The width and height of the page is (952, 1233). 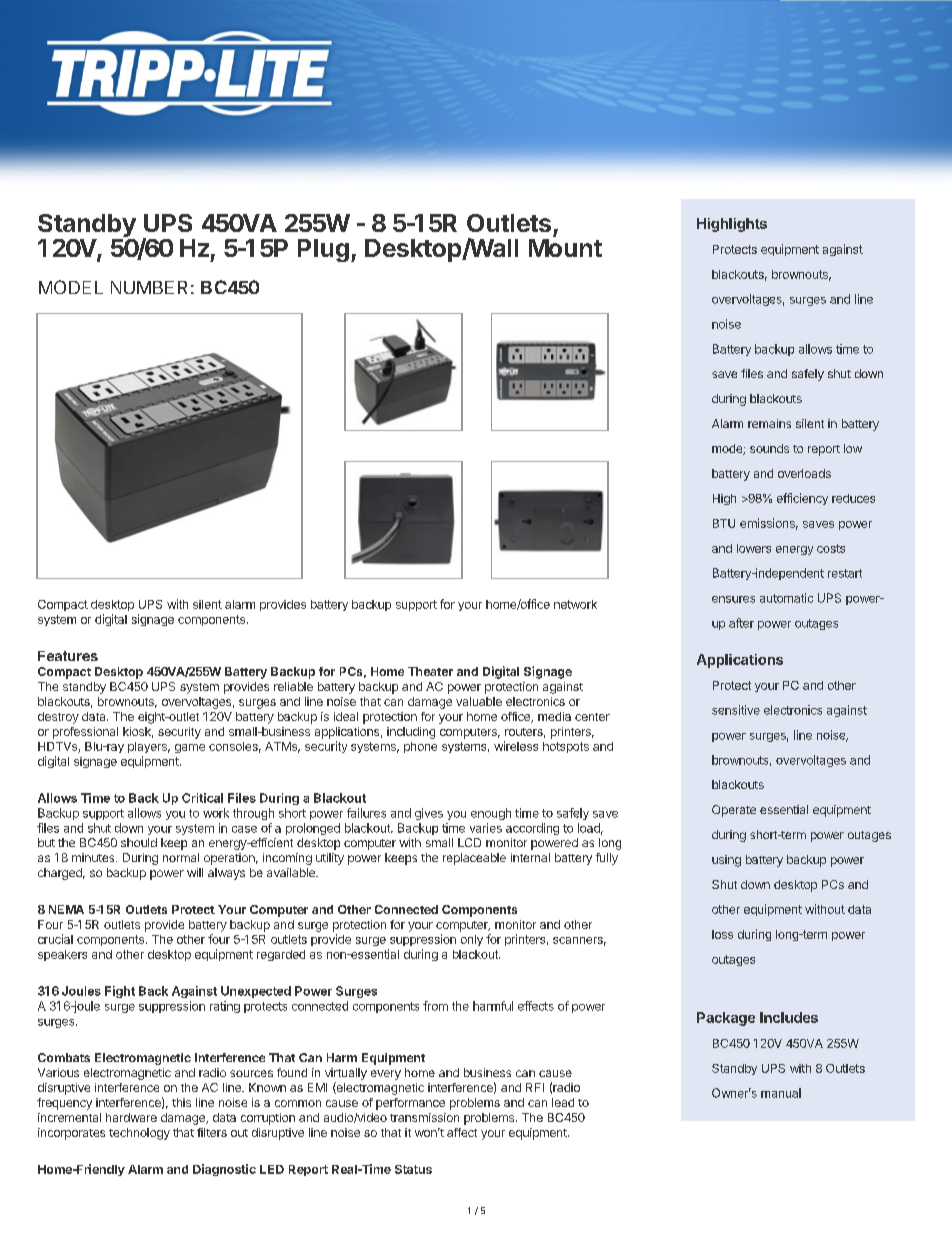 I want to click on using, so click(x=726, y=861).
